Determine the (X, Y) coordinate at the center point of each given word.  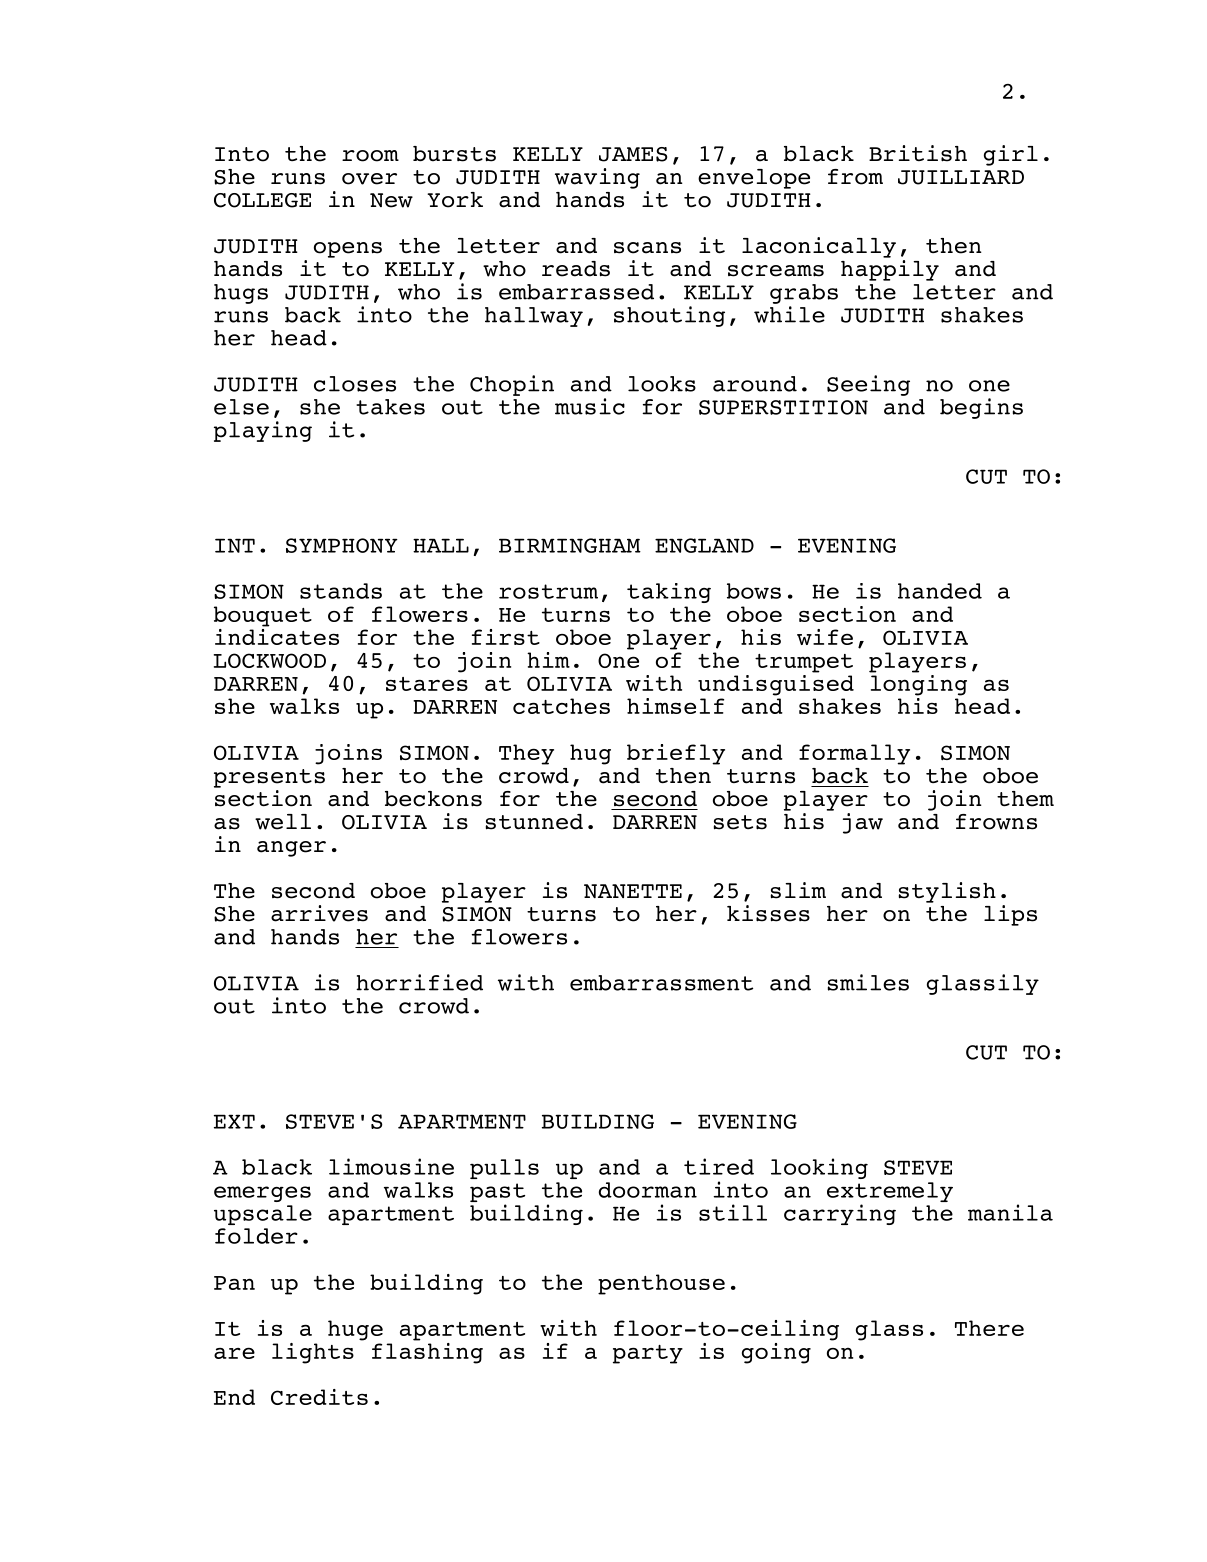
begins (981, 408)
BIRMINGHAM (570, 545)
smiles (868, 982)
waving (597, 178)
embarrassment (661, 983)
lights (313, 1353)
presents (269, 778)
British (918, 153)
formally (854, 754)
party (648, 1354)
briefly (676, 754)
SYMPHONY (342, 545)
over (369, 179)
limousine (391, 1166)
